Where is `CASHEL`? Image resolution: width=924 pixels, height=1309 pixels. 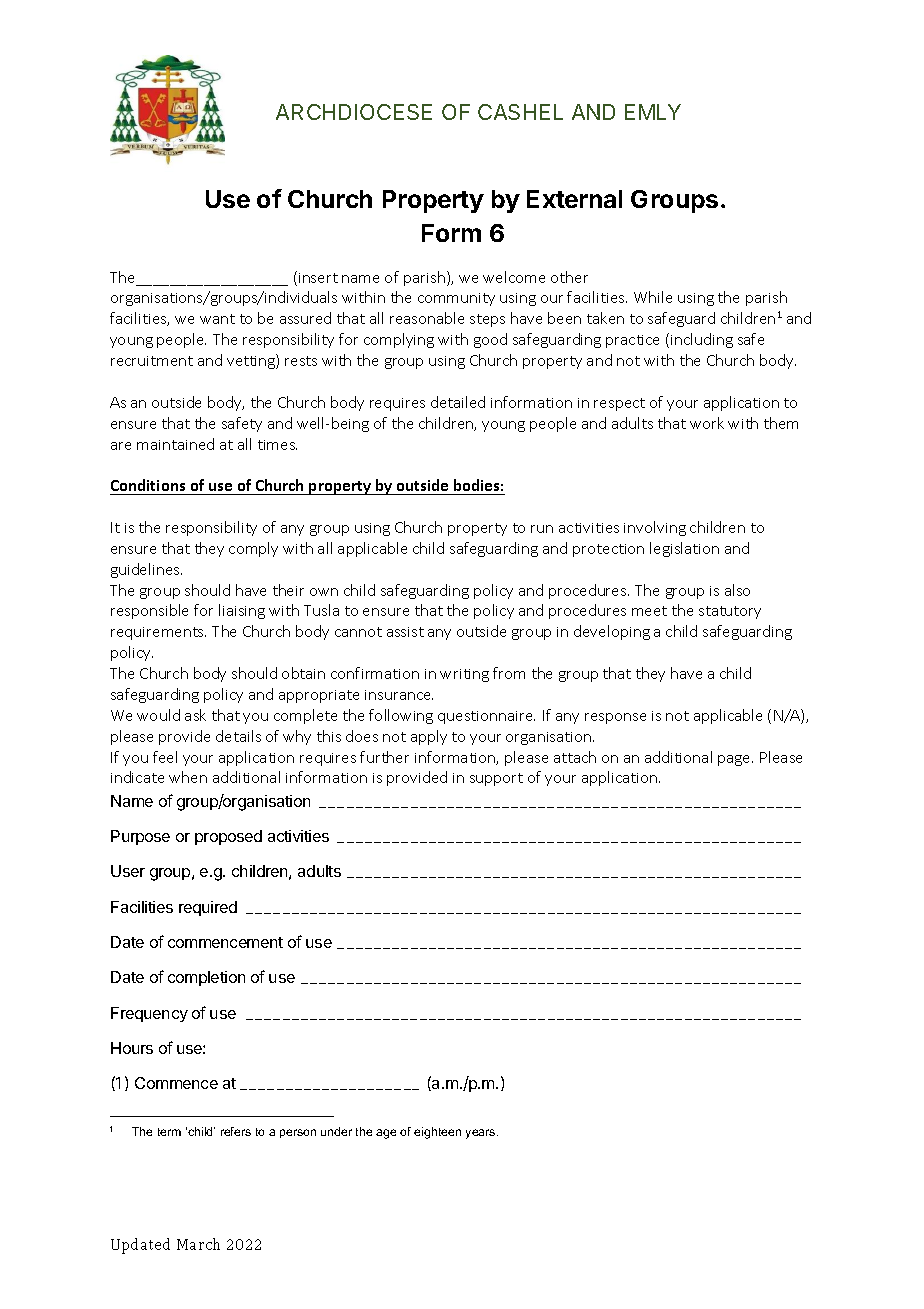
CASHEL is located at coordinates (520, 112).
